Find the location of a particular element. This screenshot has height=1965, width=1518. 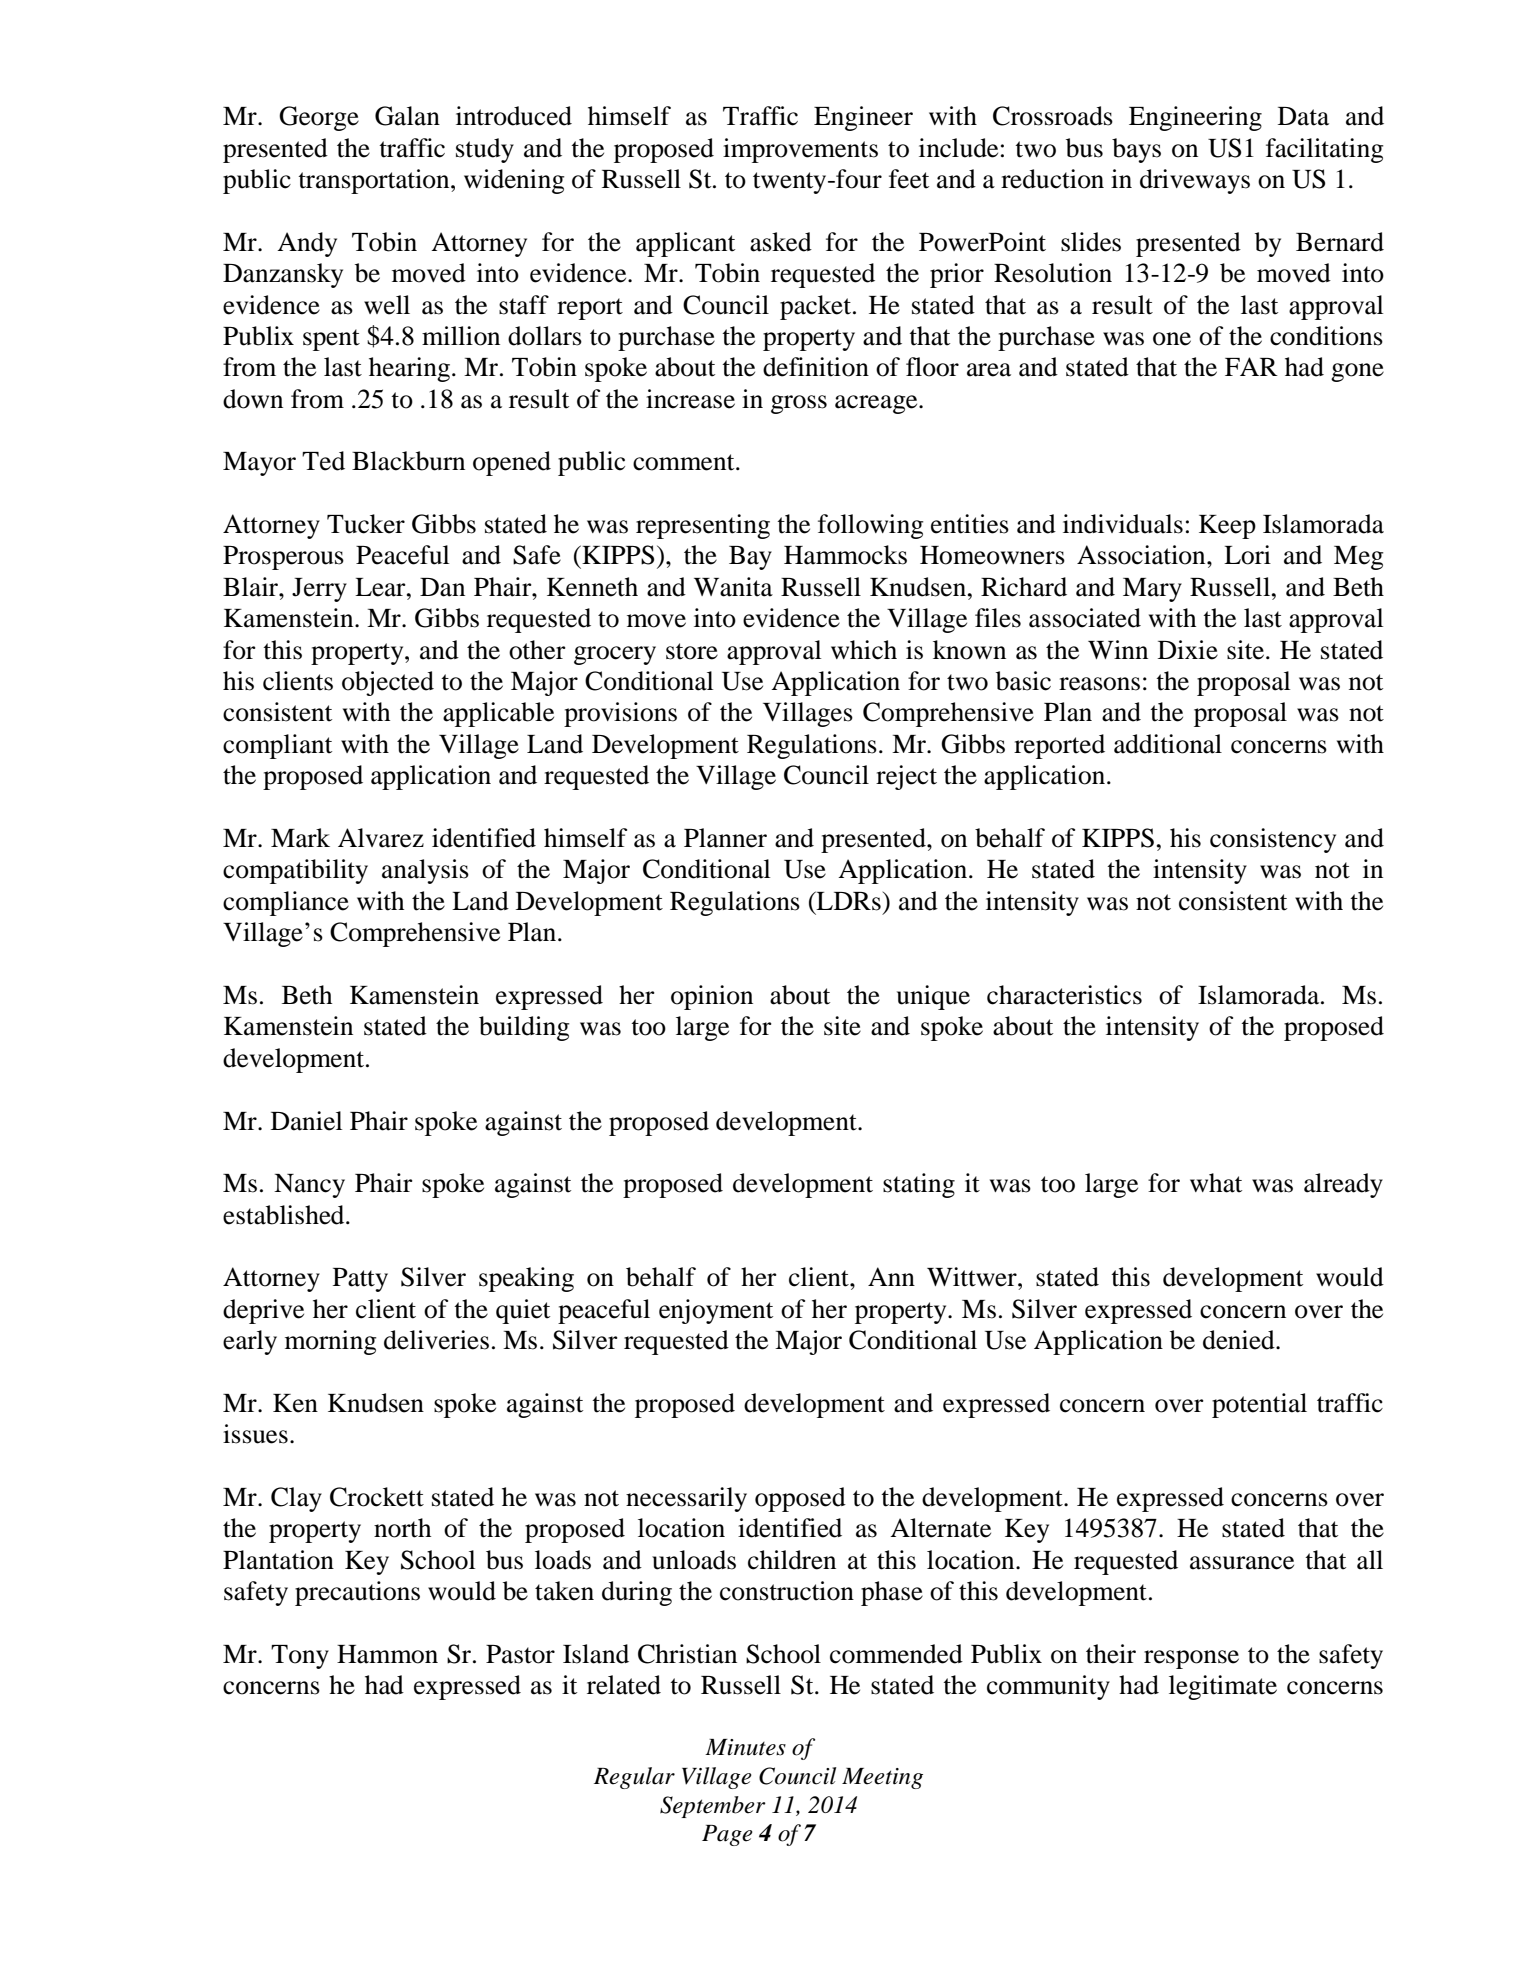

enjoyment is located at coordinates (716, 1311).
